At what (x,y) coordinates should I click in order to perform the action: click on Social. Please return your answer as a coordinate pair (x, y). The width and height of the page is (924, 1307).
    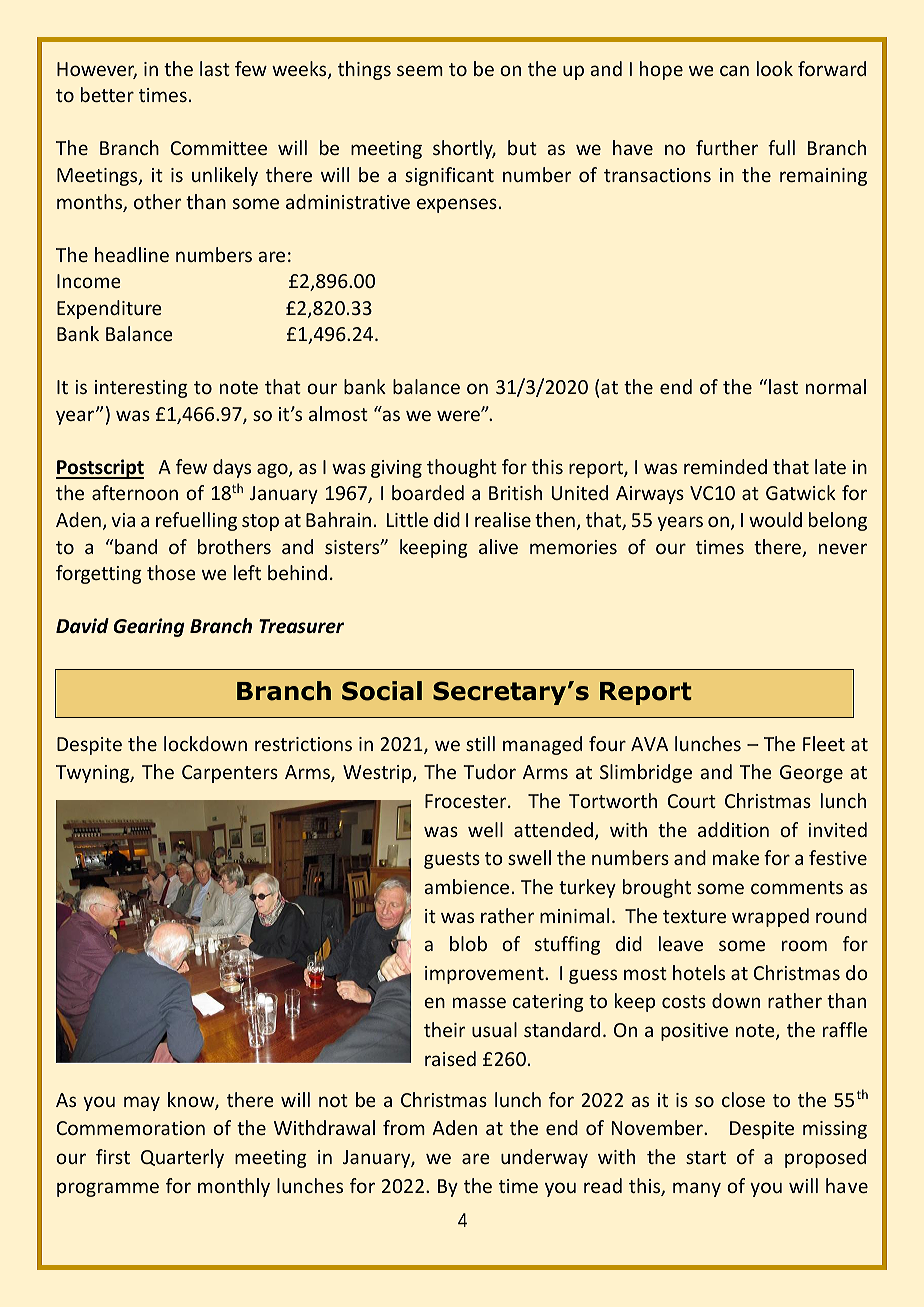
    Looking at the image, I should click on (382, 691).
